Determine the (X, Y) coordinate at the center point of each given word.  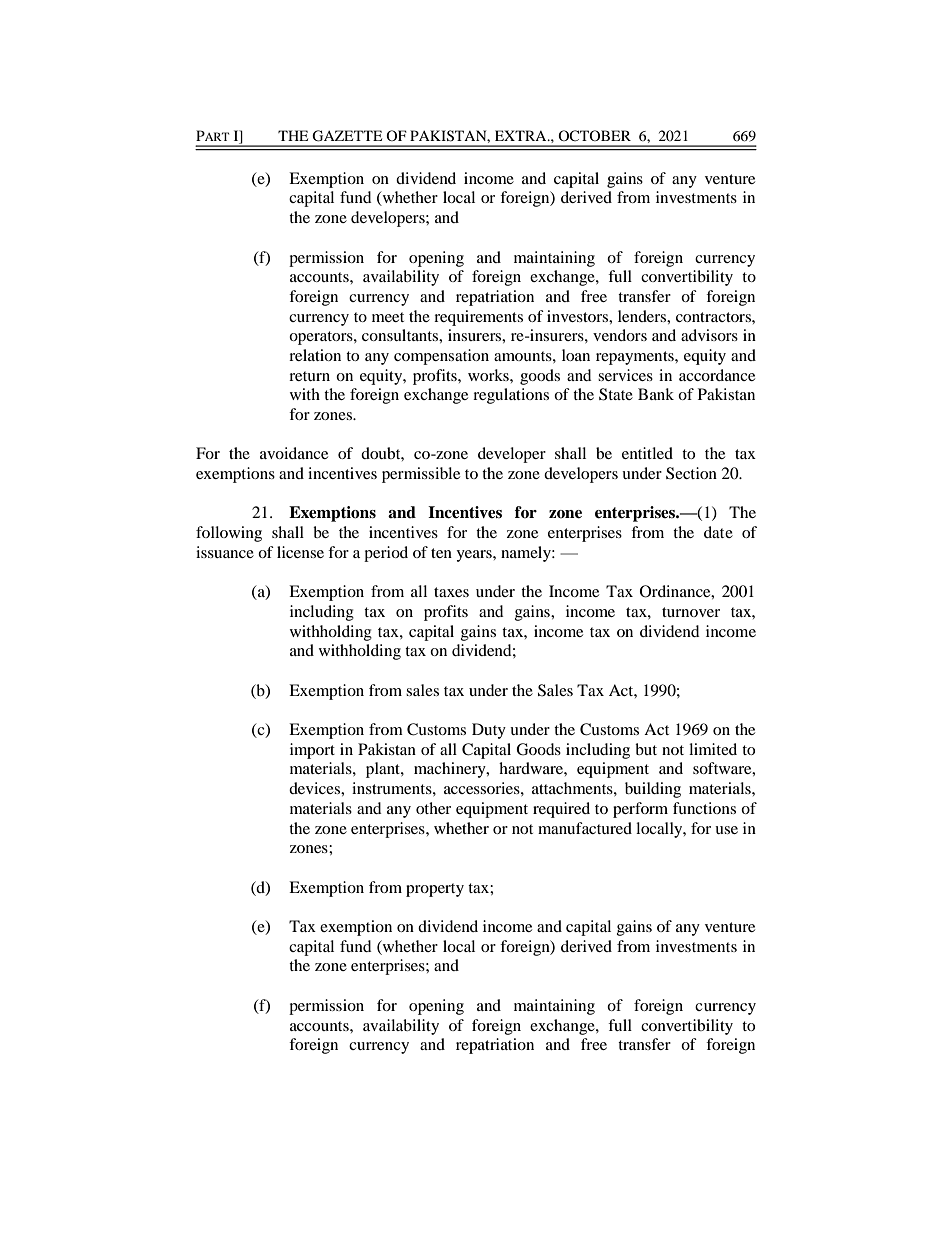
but (646, 749)
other (433, 808)
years (475, 556)
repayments (636, 358)
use (726, 830)
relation (315, 355)
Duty (489, 731)
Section (691, 473)
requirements (478, 318)
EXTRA (522, 135)
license (300, 552)
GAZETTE (347, 136)
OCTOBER (594, 135)
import (312, 751)
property (435, 890)
